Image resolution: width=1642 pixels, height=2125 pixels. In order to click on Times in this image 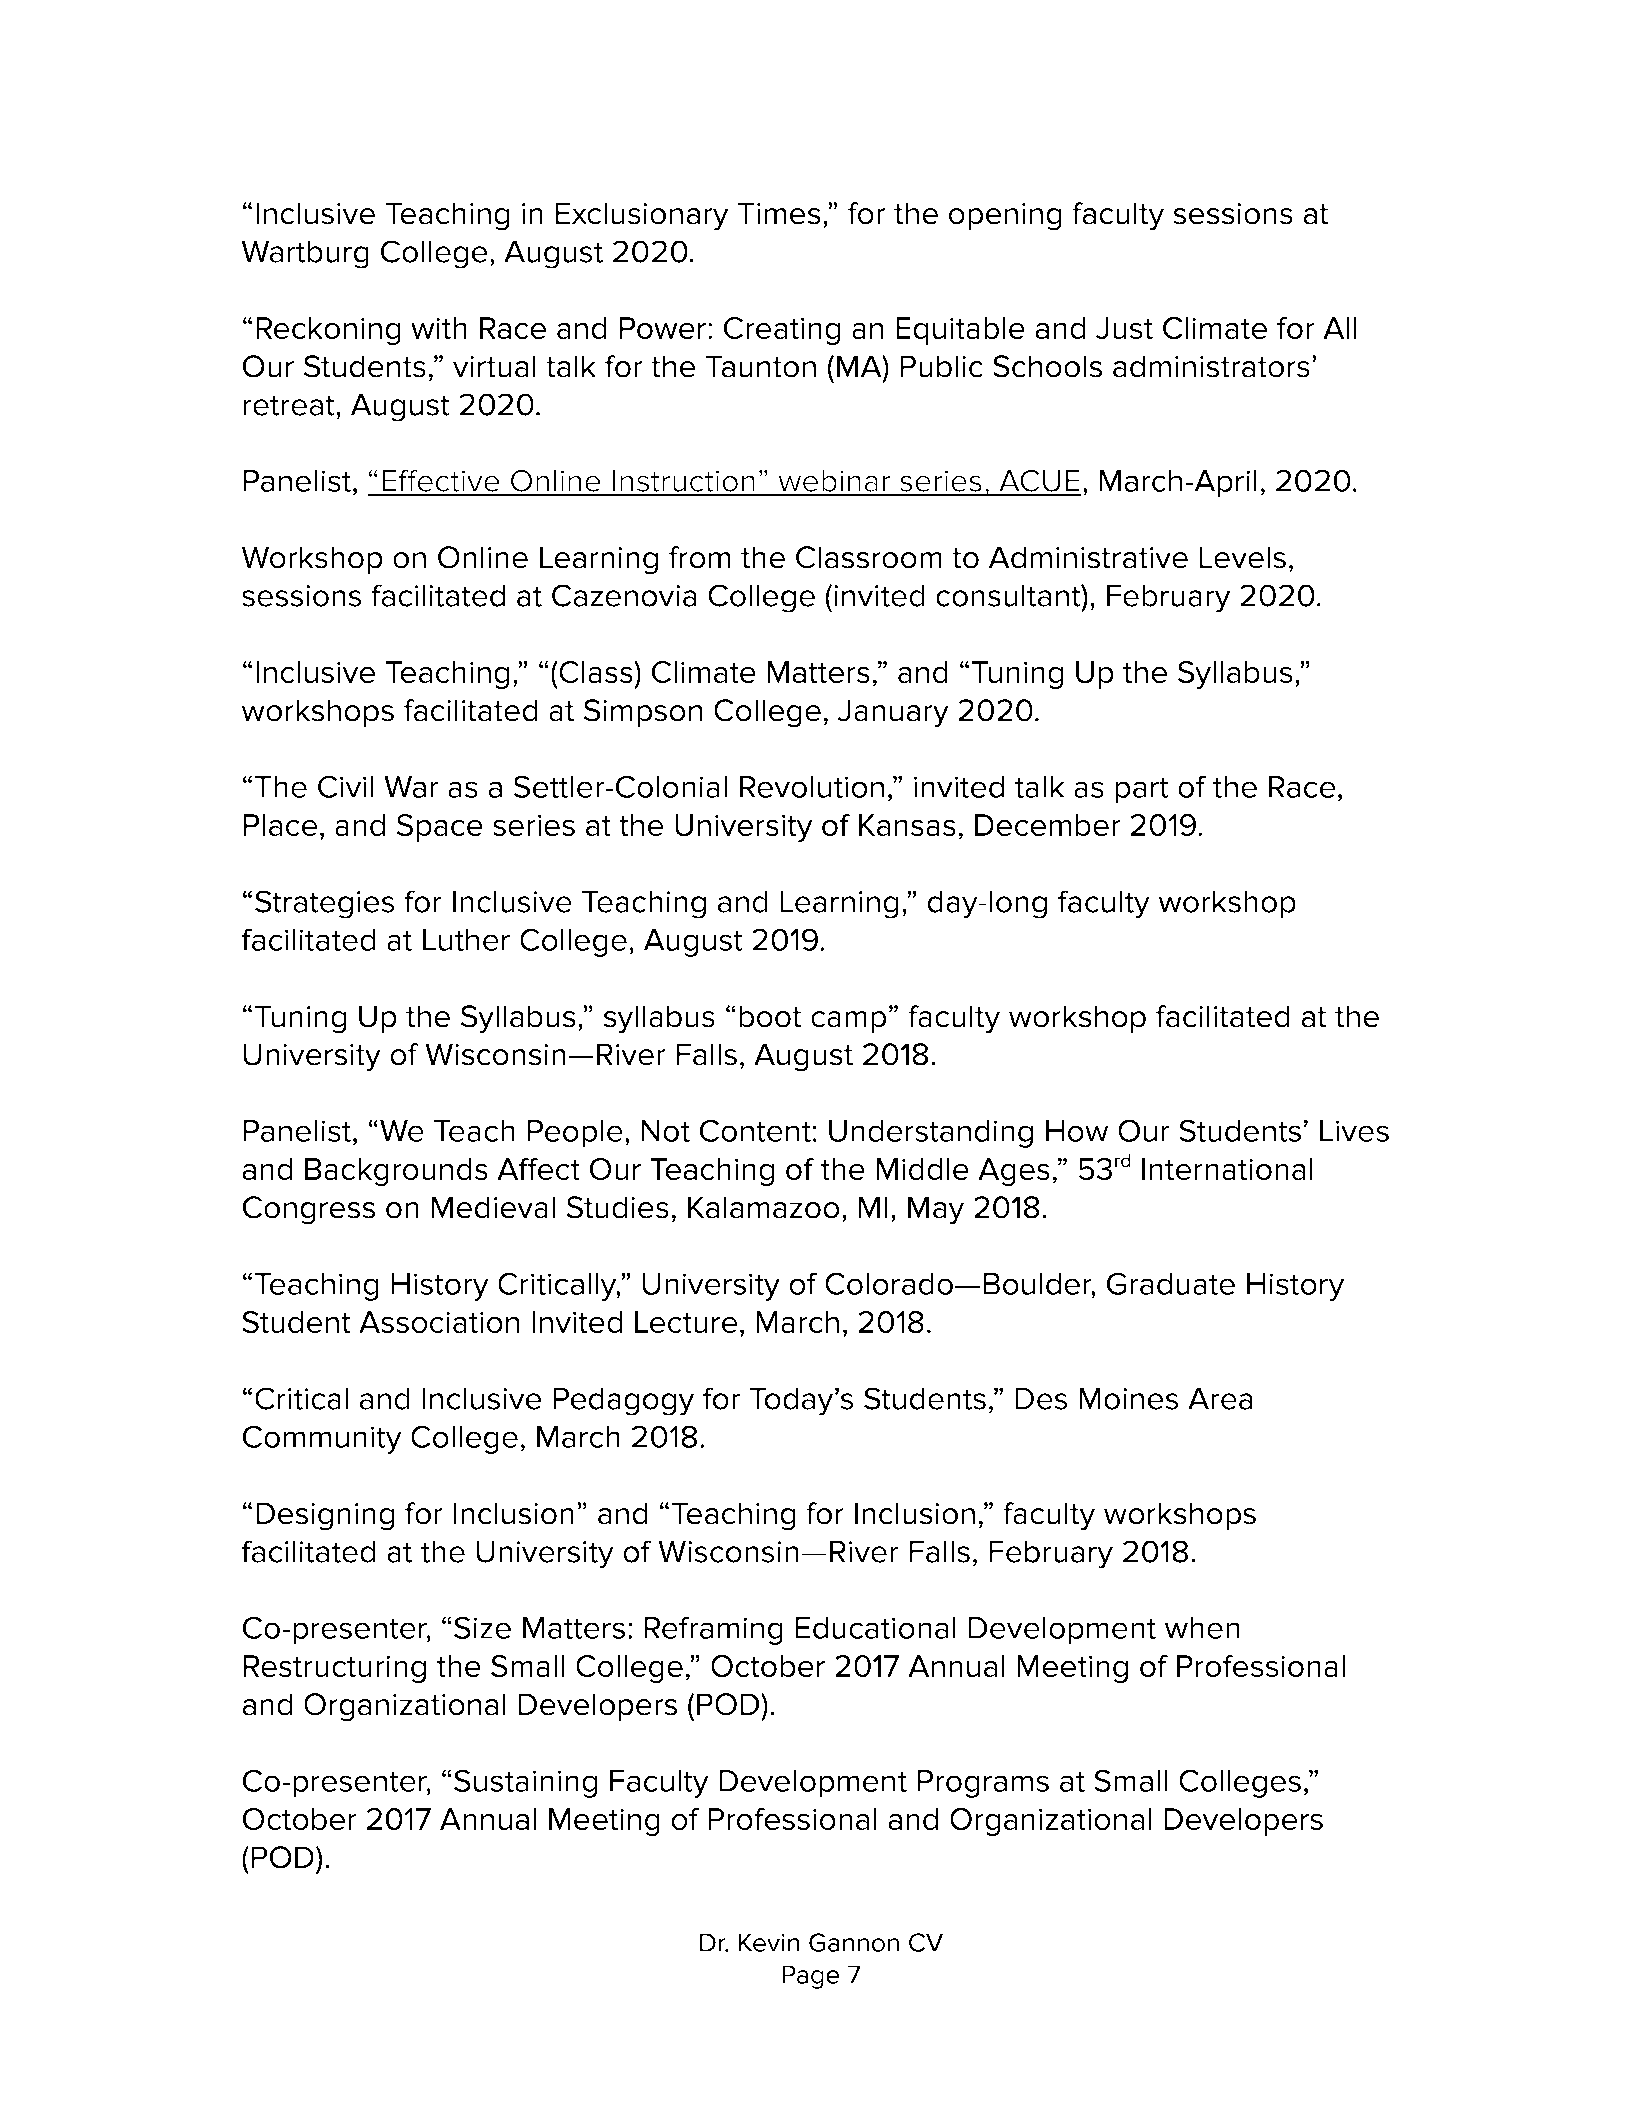, I will do `click(779, 213)`.
